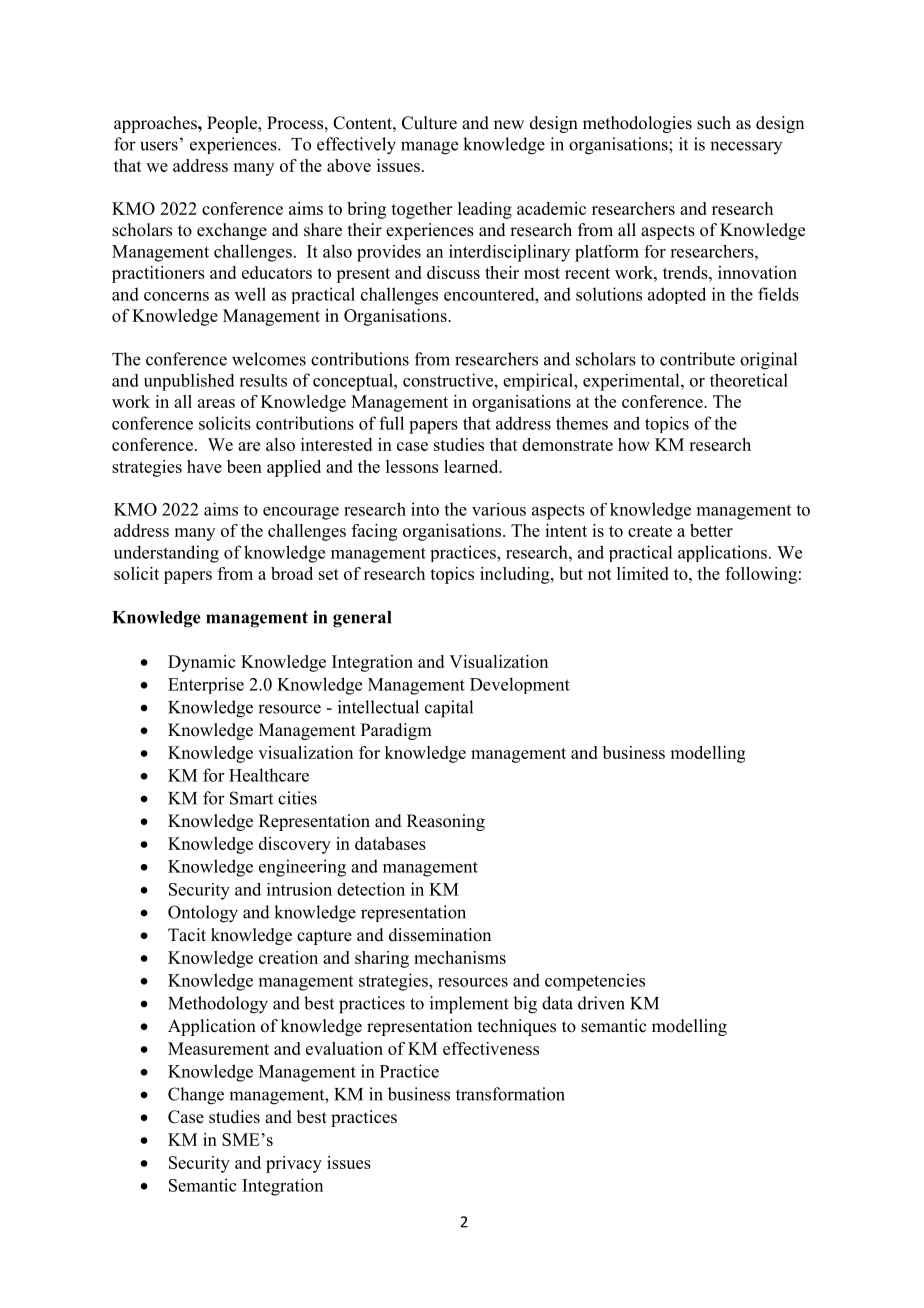 This screenshot has height=1308, width=924. I want to click on Culture, so click(429, 123).
